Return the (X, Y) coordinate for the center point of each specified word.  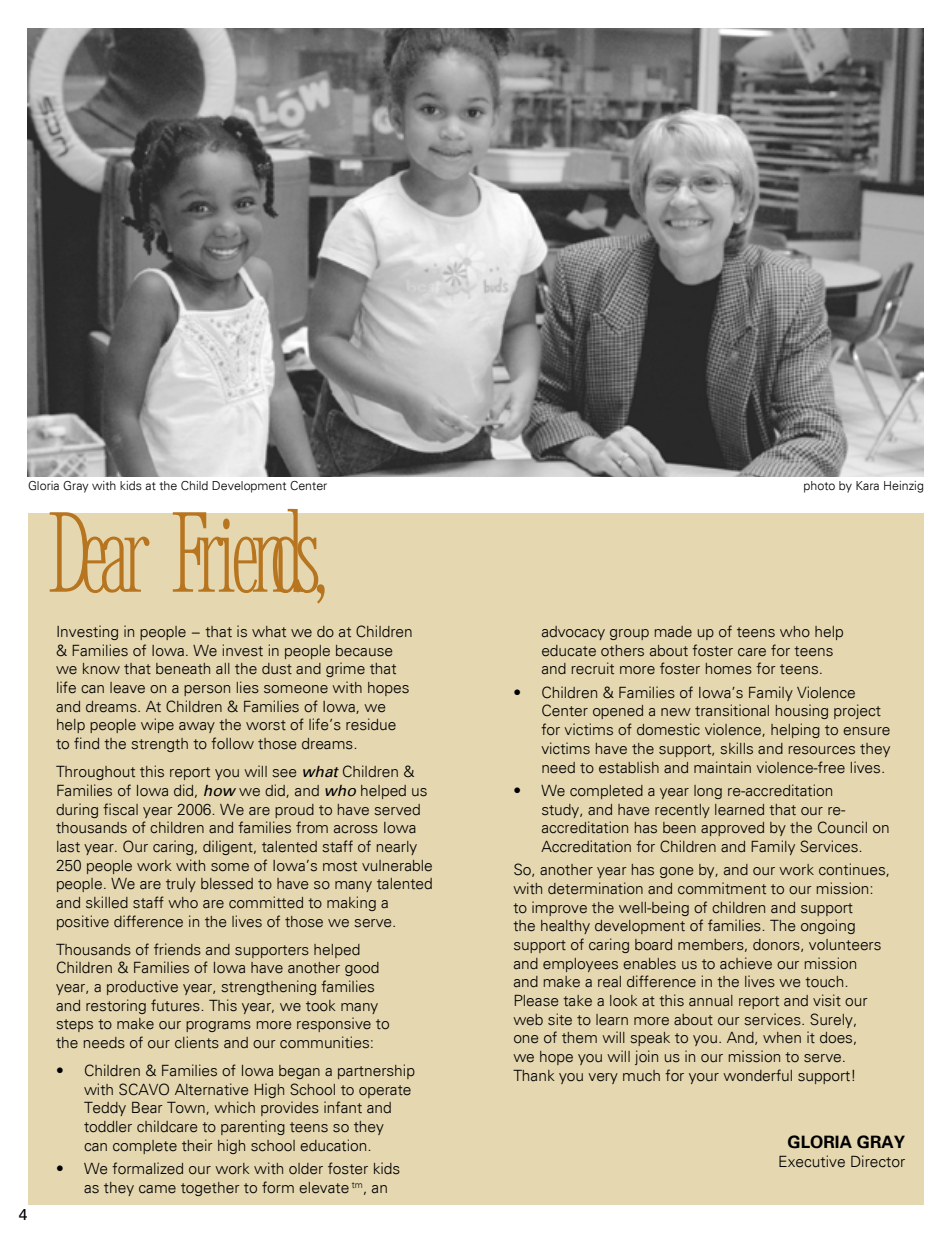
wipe (157, 725)
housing (802, 711)
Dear (99, 552)
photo (819, 487)
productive (142, 987)
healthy (565, 927)
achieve (746, 963)
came (157, 1189)
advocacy (573, 633)
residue (371, 724)
